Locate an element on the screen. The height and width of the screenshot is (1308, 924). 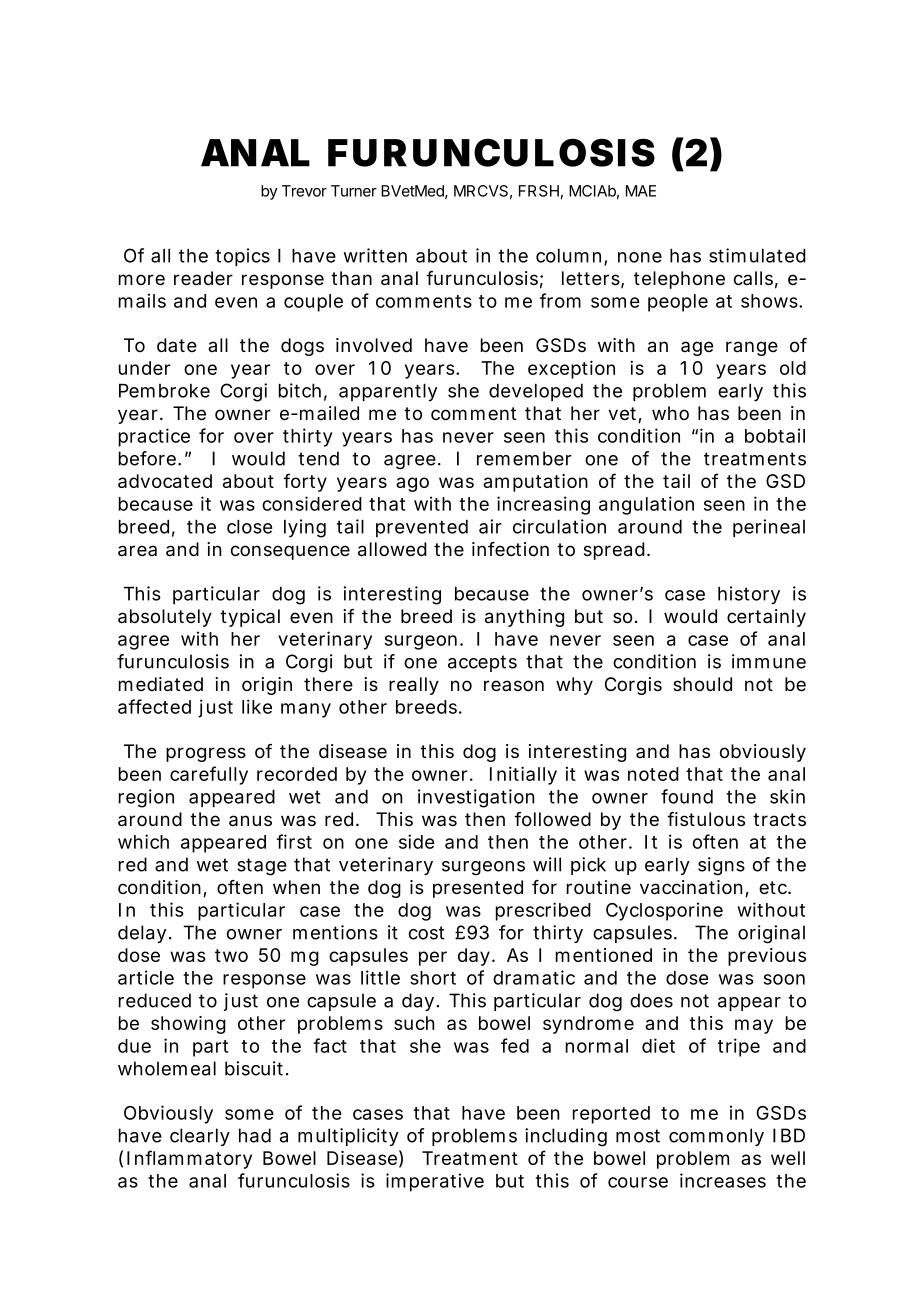
Inflammatory is located at coordinates (189, 1159).
